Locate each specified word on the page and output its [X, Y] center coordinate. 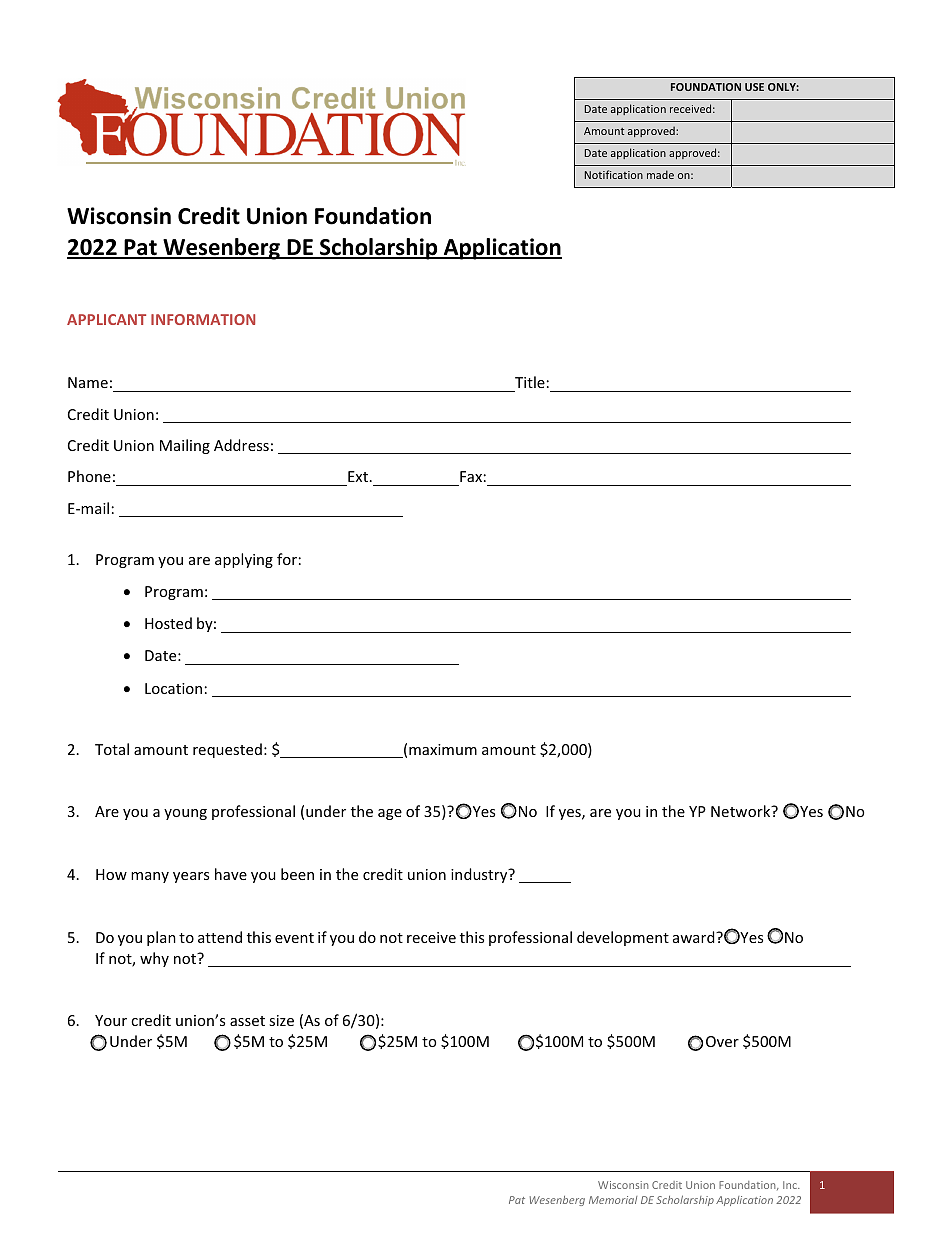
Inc [791, 1185]
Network [742, 811]
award [695, 937]
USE [754, 87]
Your [111, 1020]
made [660, 174]
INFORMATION [203, 319]
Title [530, 382]
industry [480, 875]
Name [88, 382]
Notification [614, 174]
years [191, 877]
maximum [443, 749]
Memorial [613, 1200]
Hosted [168, 623]
